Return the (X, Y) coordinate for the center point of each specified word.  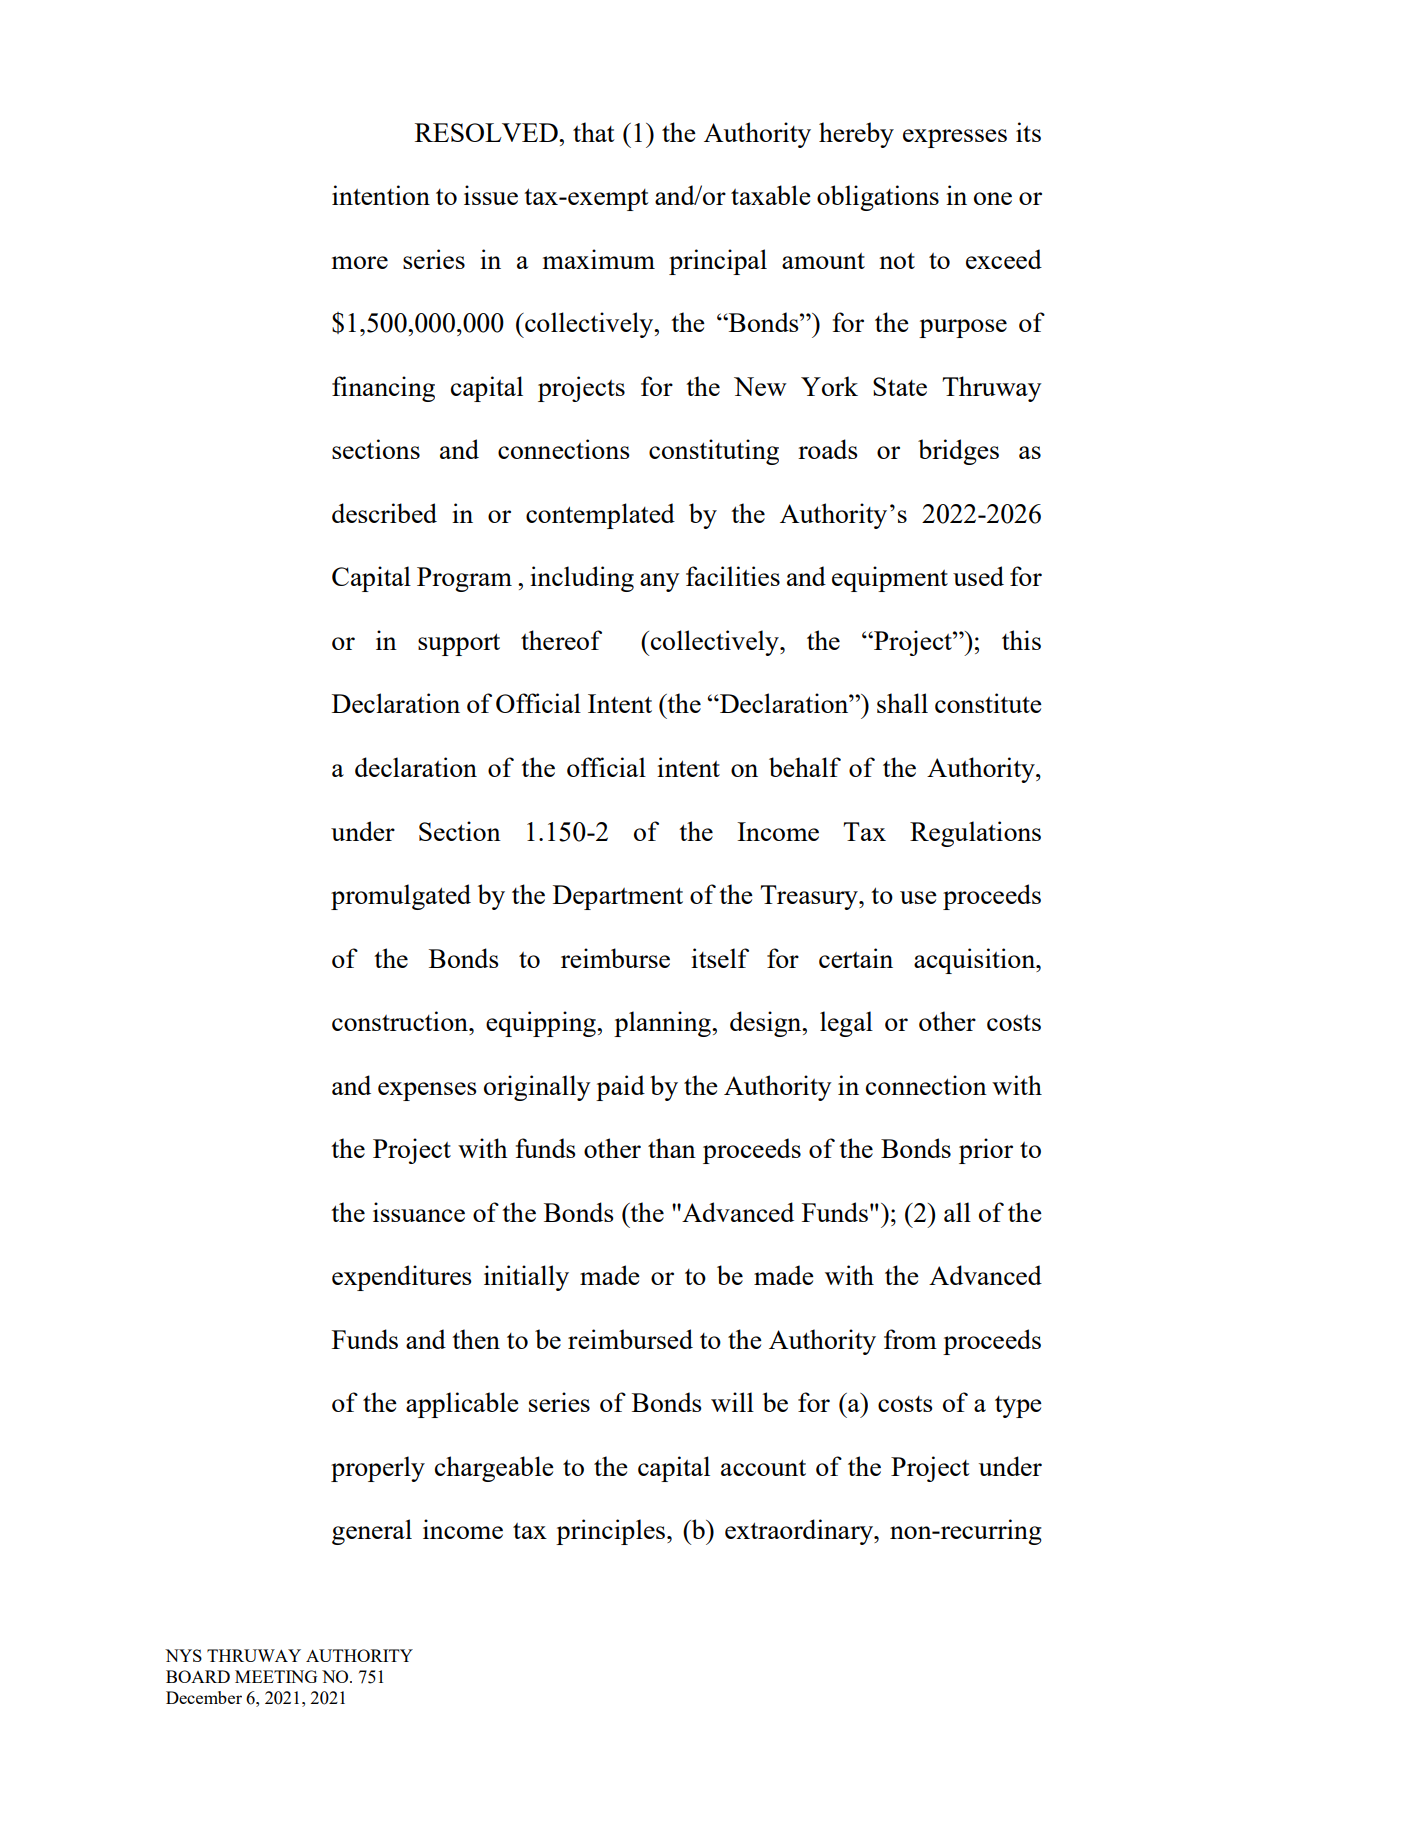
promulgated (401, 897)
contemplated (600, 516)
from (910, 1339)
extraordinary (800, 1532)
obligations (878, 198)
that (594, 132)
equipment (890, 579)
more (360, 262)
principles (612, 1532)
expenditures (402, 1278)
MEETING (276, 1676)
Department (618, 897)
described (384, 513)
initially (526, 1278)
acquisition (976, 961)
